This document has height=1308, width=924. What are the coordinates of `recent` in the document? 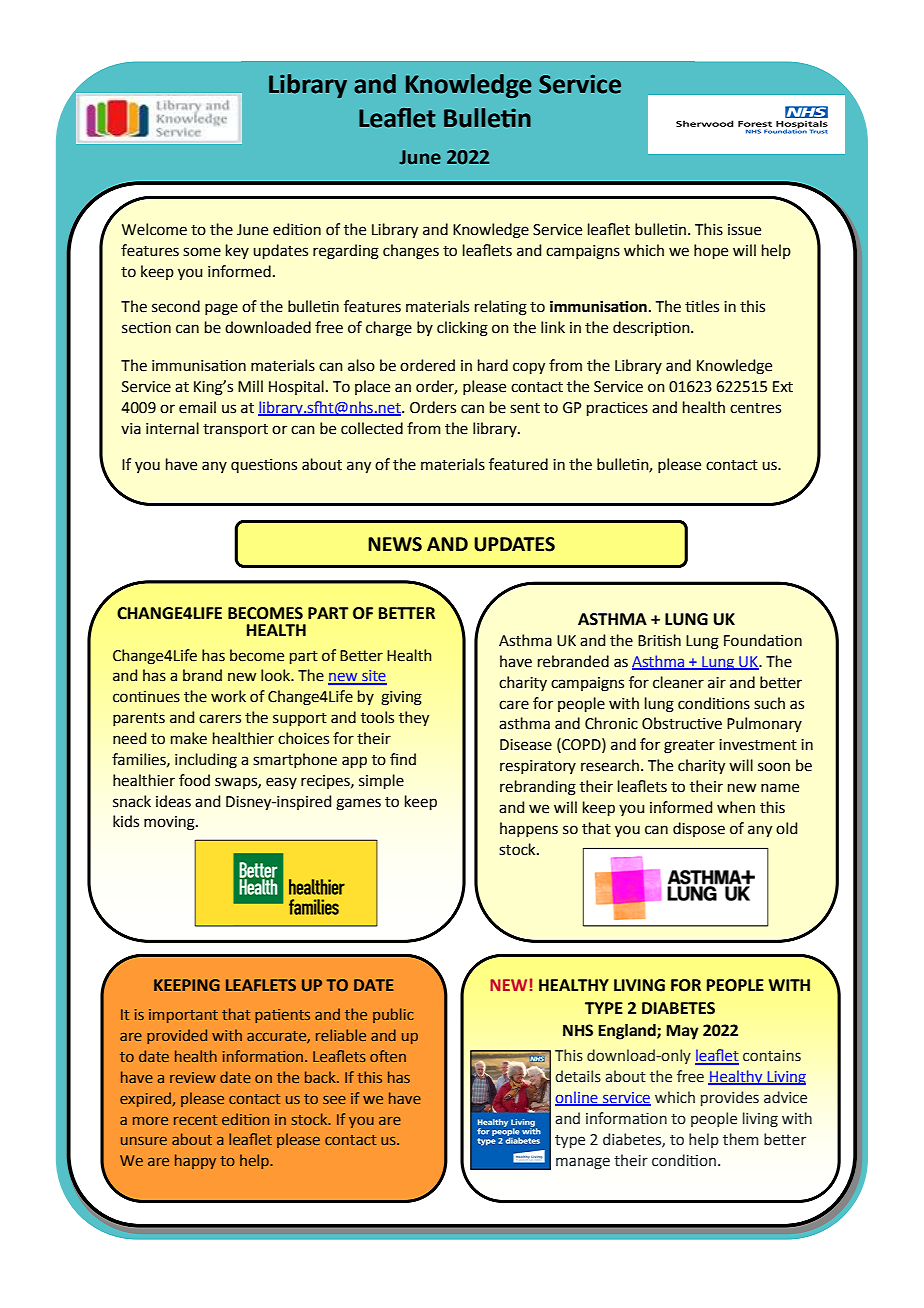 It's located at (195, 1120).
